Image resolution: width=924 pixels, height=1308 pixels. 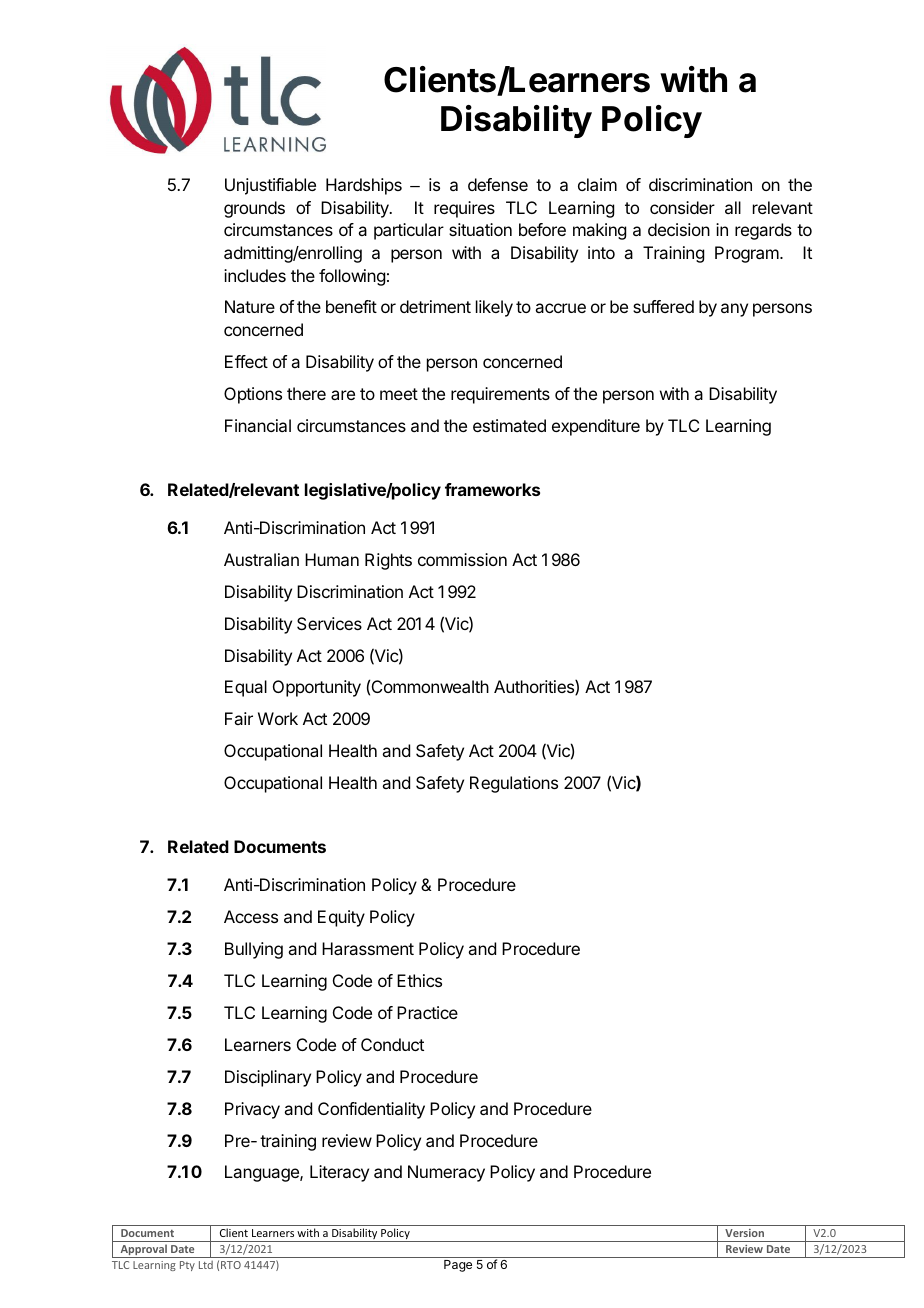 I want to click on Fair, so click(x=239, y=718).
